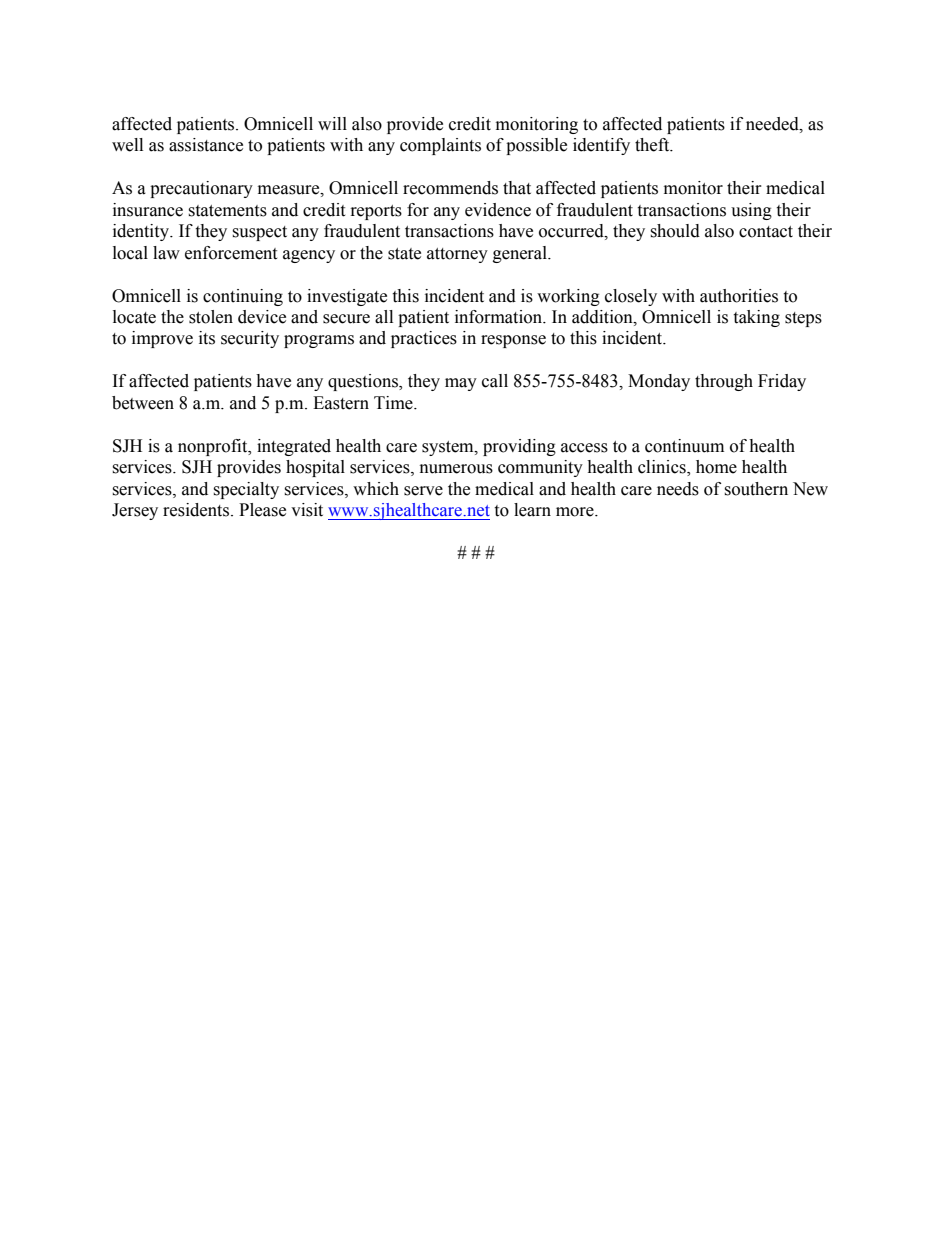 The image size is (952, 1233). What do you see at coordinates (756, 318) in the screenshot?
I see `taking` at bounding box center [756, 318].
